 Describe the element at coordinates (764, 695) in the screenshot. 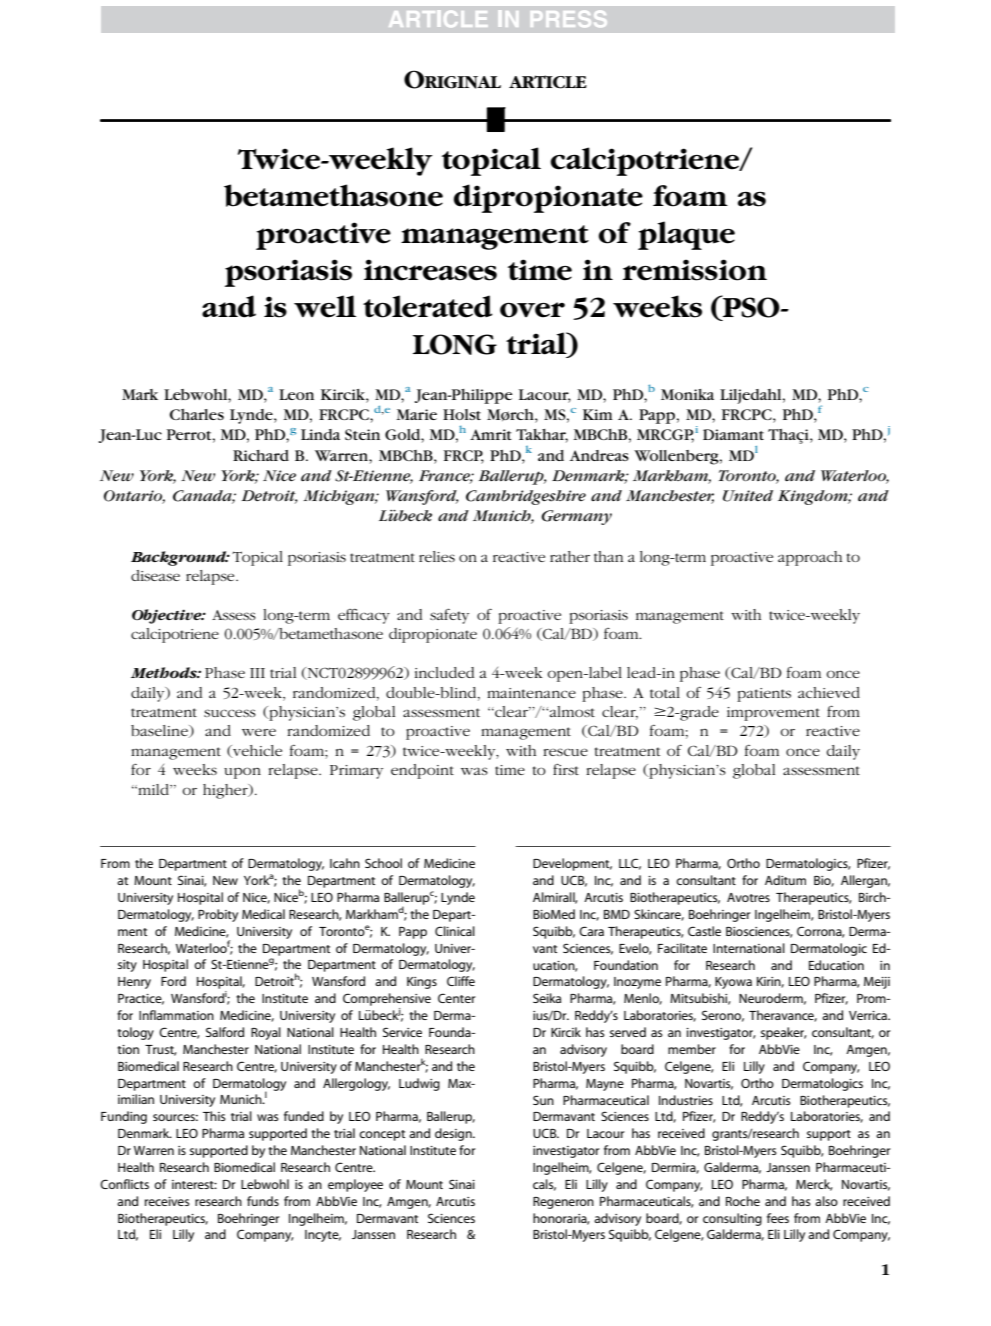

I see `patients` at that location.
